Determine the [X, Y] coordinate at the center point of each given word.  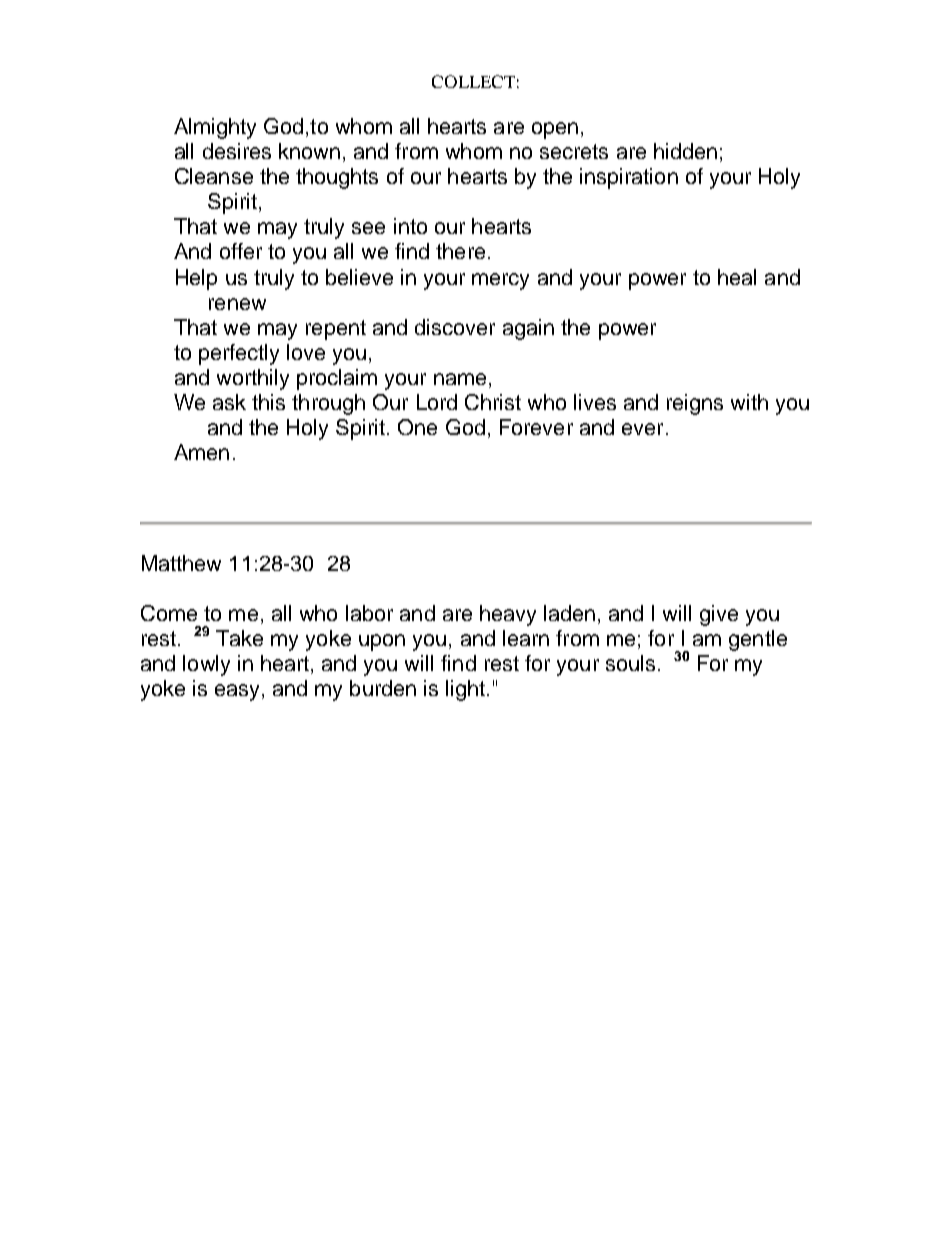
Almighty [215, 128]
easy [237, 692]
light [465, 690]
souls [630, 663]
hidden [685, 151]
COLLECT [473, 81]
